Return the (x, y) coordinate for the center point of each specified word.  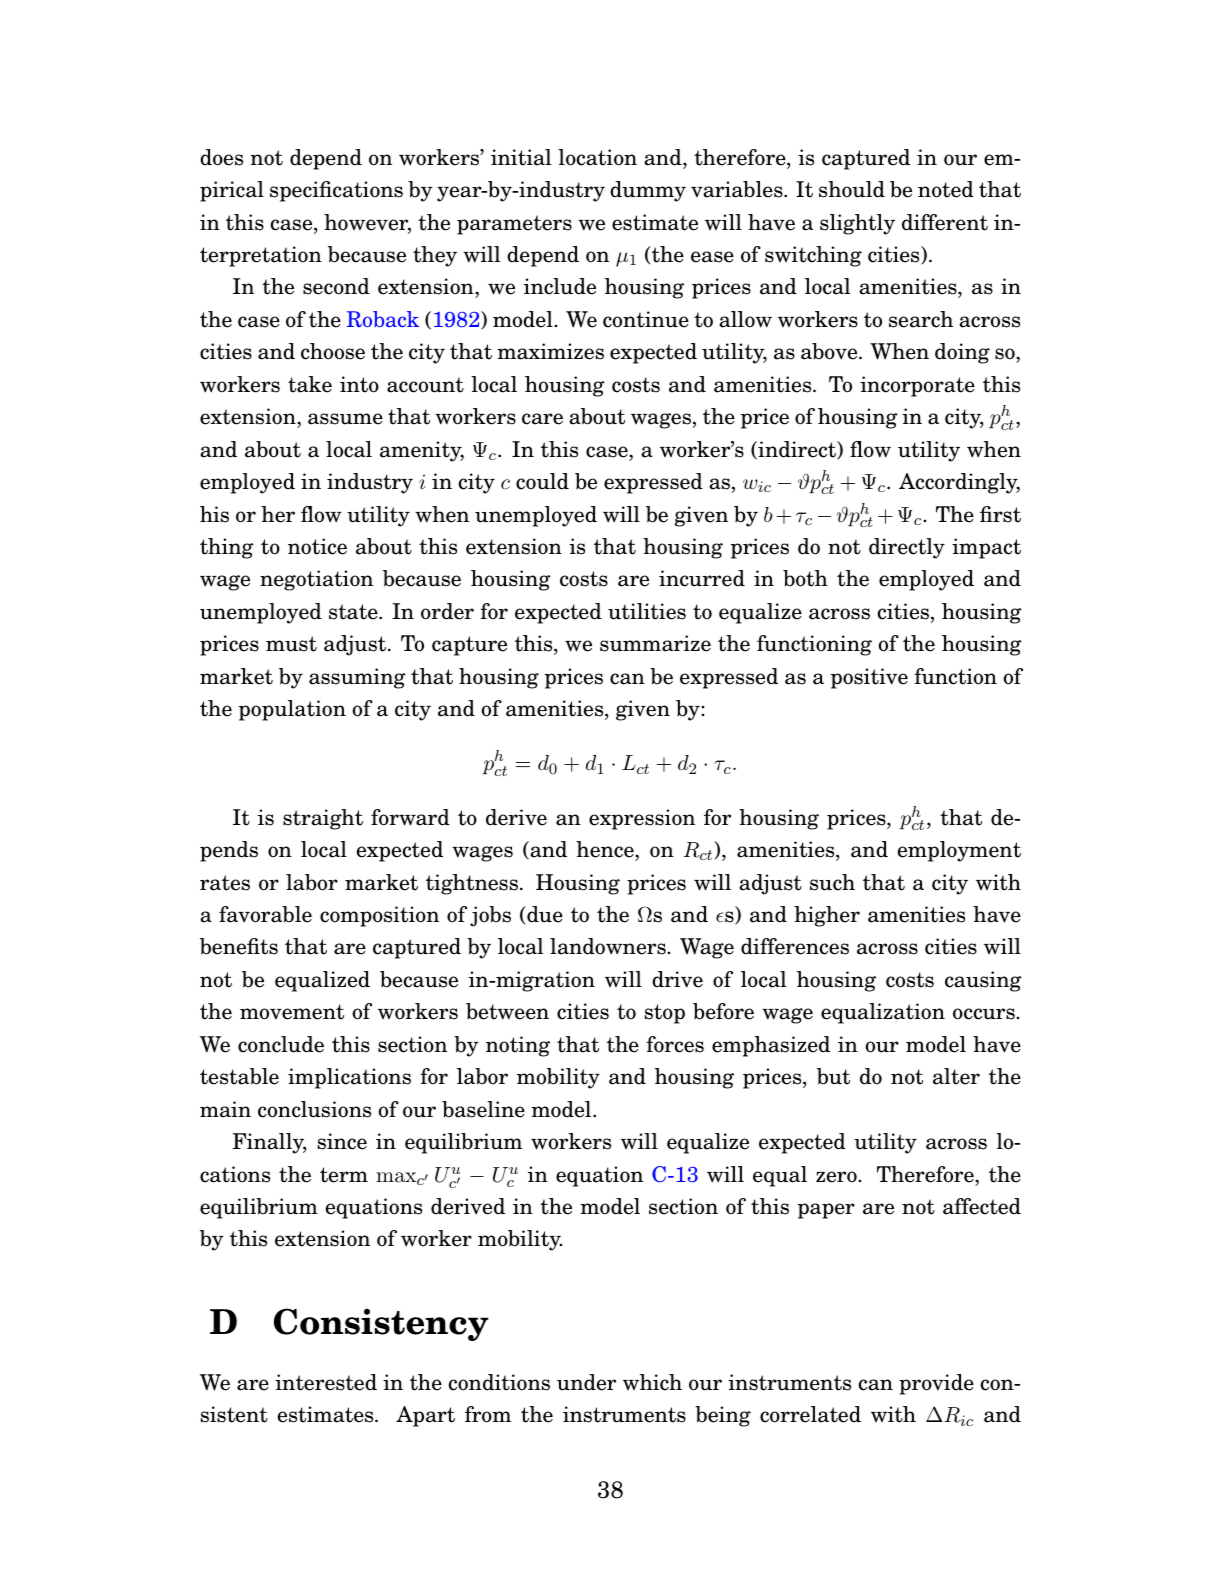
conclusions (314, 1109)
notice (317, 546)
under (586, 1382)
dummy (648, 191)
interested (326, 1382)
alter (956, 1076)
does (221, 157)
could (542, 481)
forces (675, 1044)
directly (907, 548)
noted (946, 189)
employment (959, 851)
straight (323, 819)
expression (642, 819)
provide (936, 1384)
